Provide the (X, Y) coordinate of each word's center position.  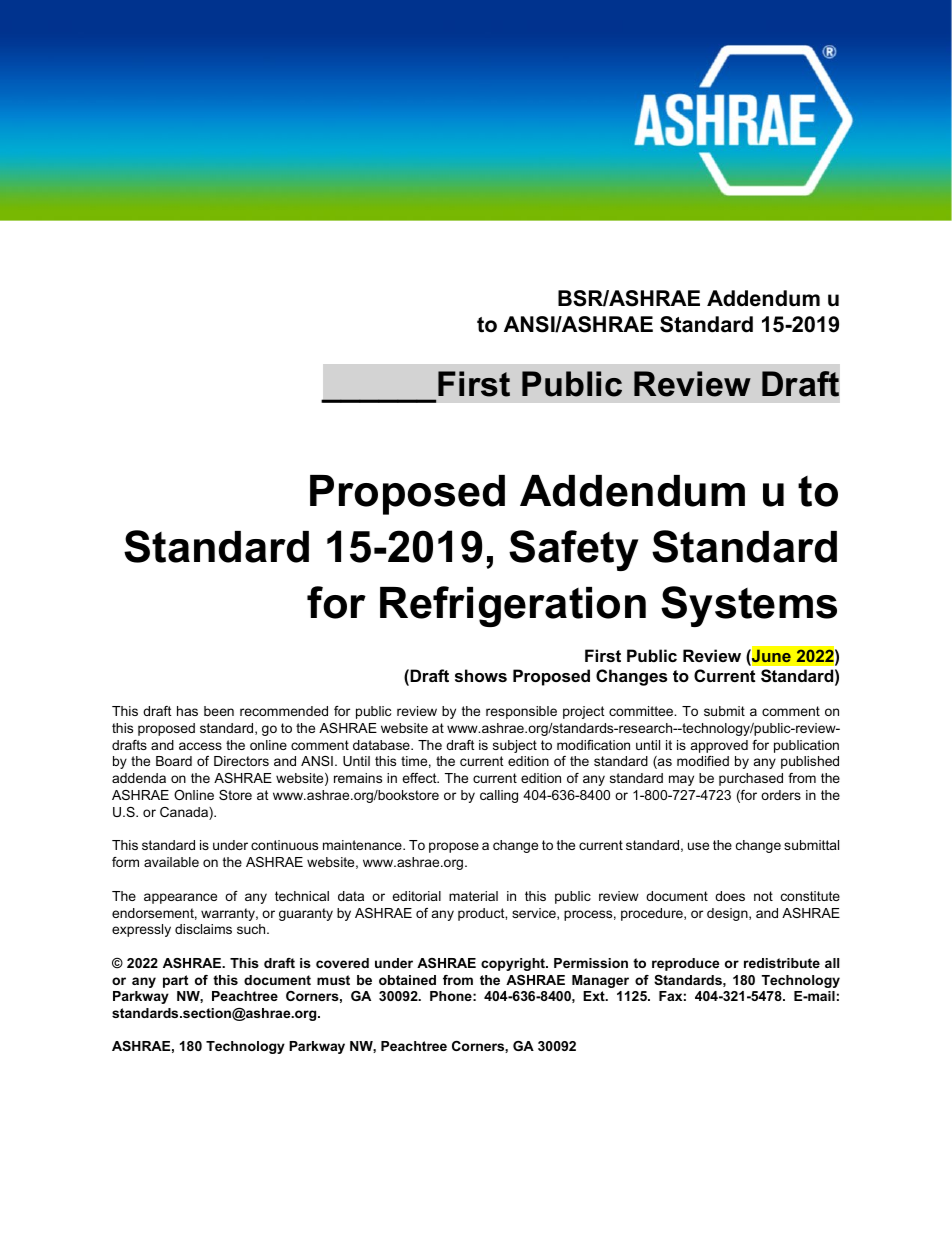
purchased (751, 779)
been (219, 711)
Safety (574, 550)
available (171, 862)
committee (642, 711)
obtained (407, 980)
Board (174, 761)
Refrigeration (513, 606)
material (473, 896)
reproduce (685, 964)
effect (420, 778)
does (730, 896)
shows (481, 675)
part (175, 981)
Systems (749, 606)
